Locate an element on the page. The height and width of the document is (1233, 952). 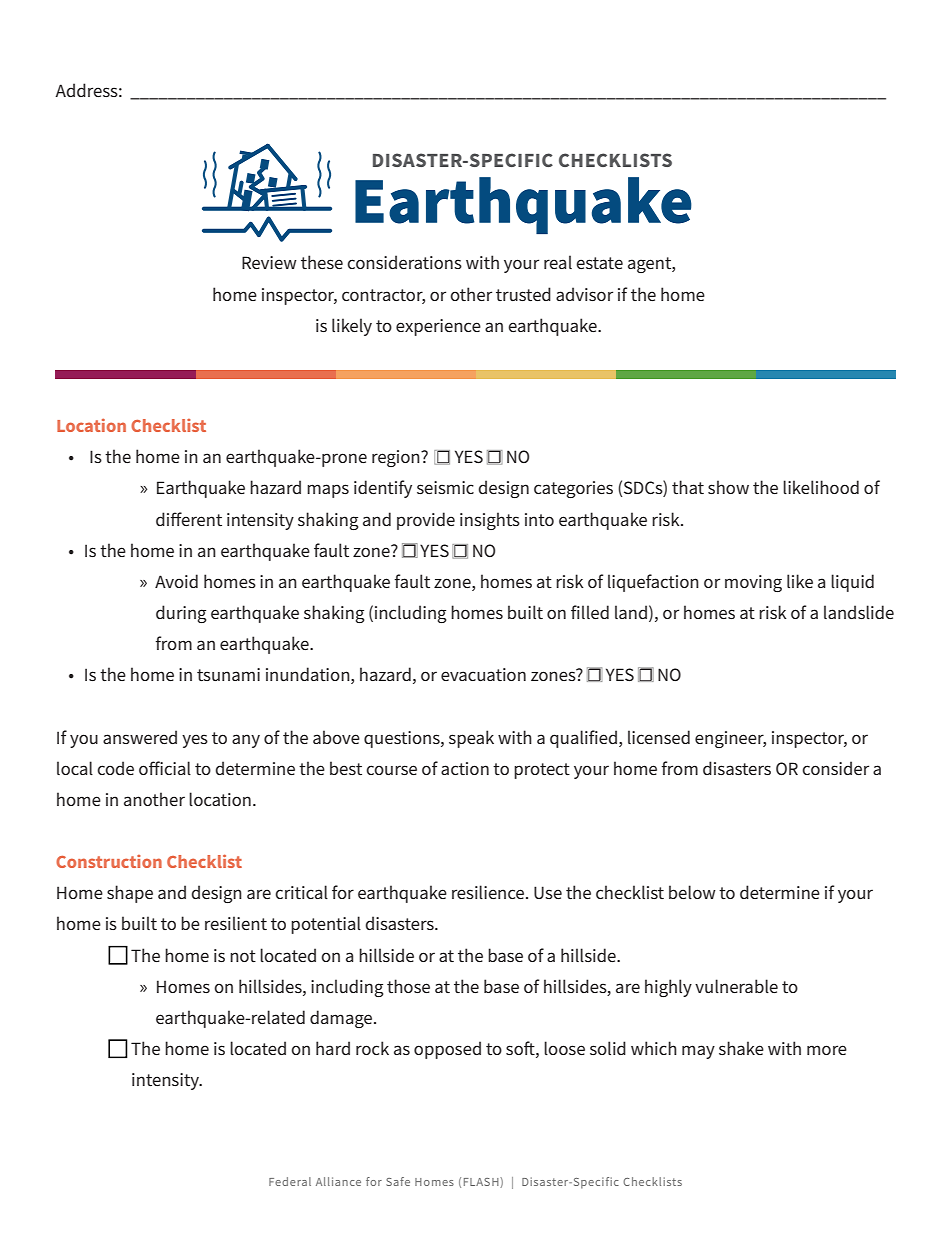
estate is located at coordinates (599, 263).
